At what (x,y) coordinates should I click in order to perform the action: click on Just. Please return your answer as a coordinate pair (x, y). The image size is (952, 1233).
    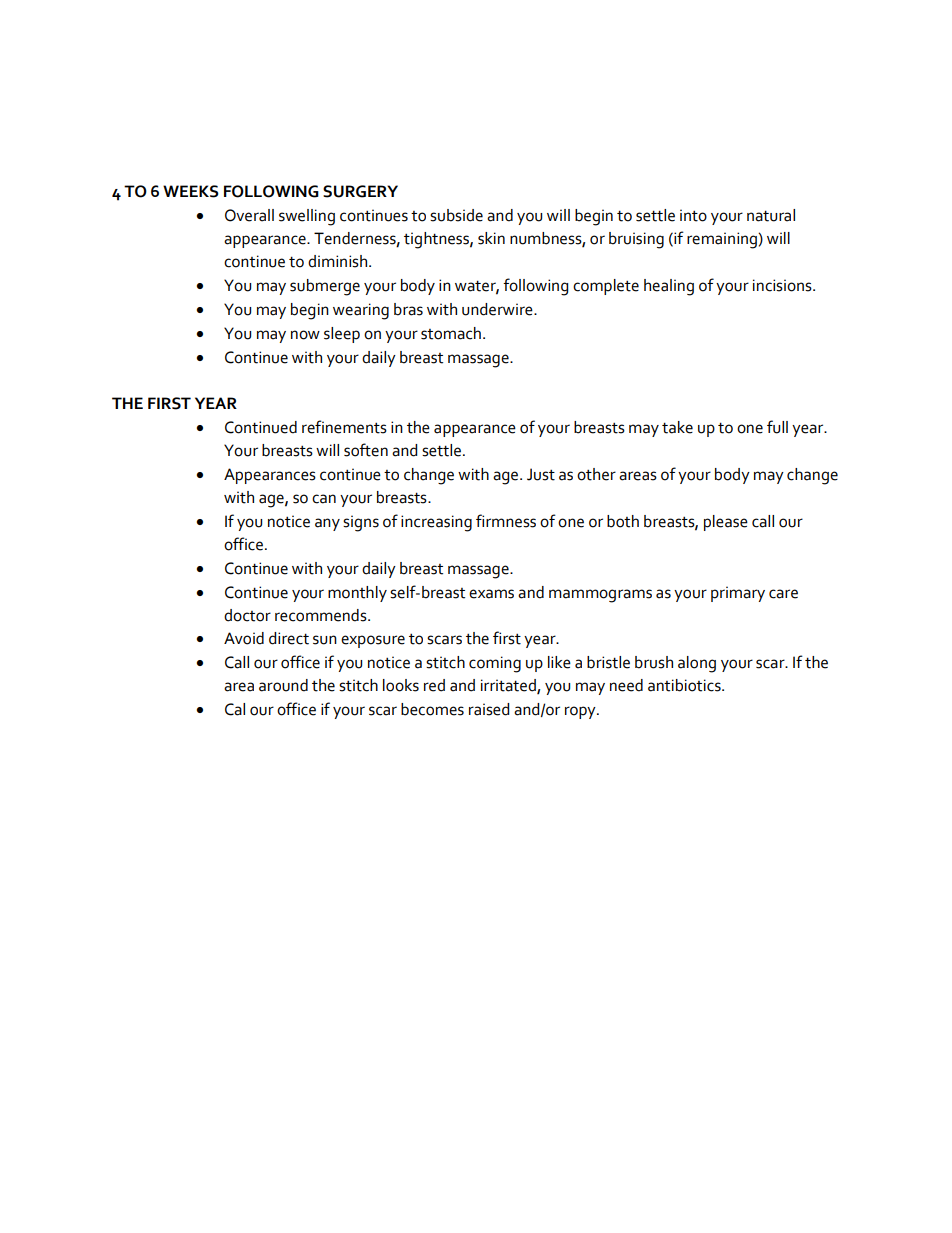
    Looking at the image, I should click on (541, 474).
